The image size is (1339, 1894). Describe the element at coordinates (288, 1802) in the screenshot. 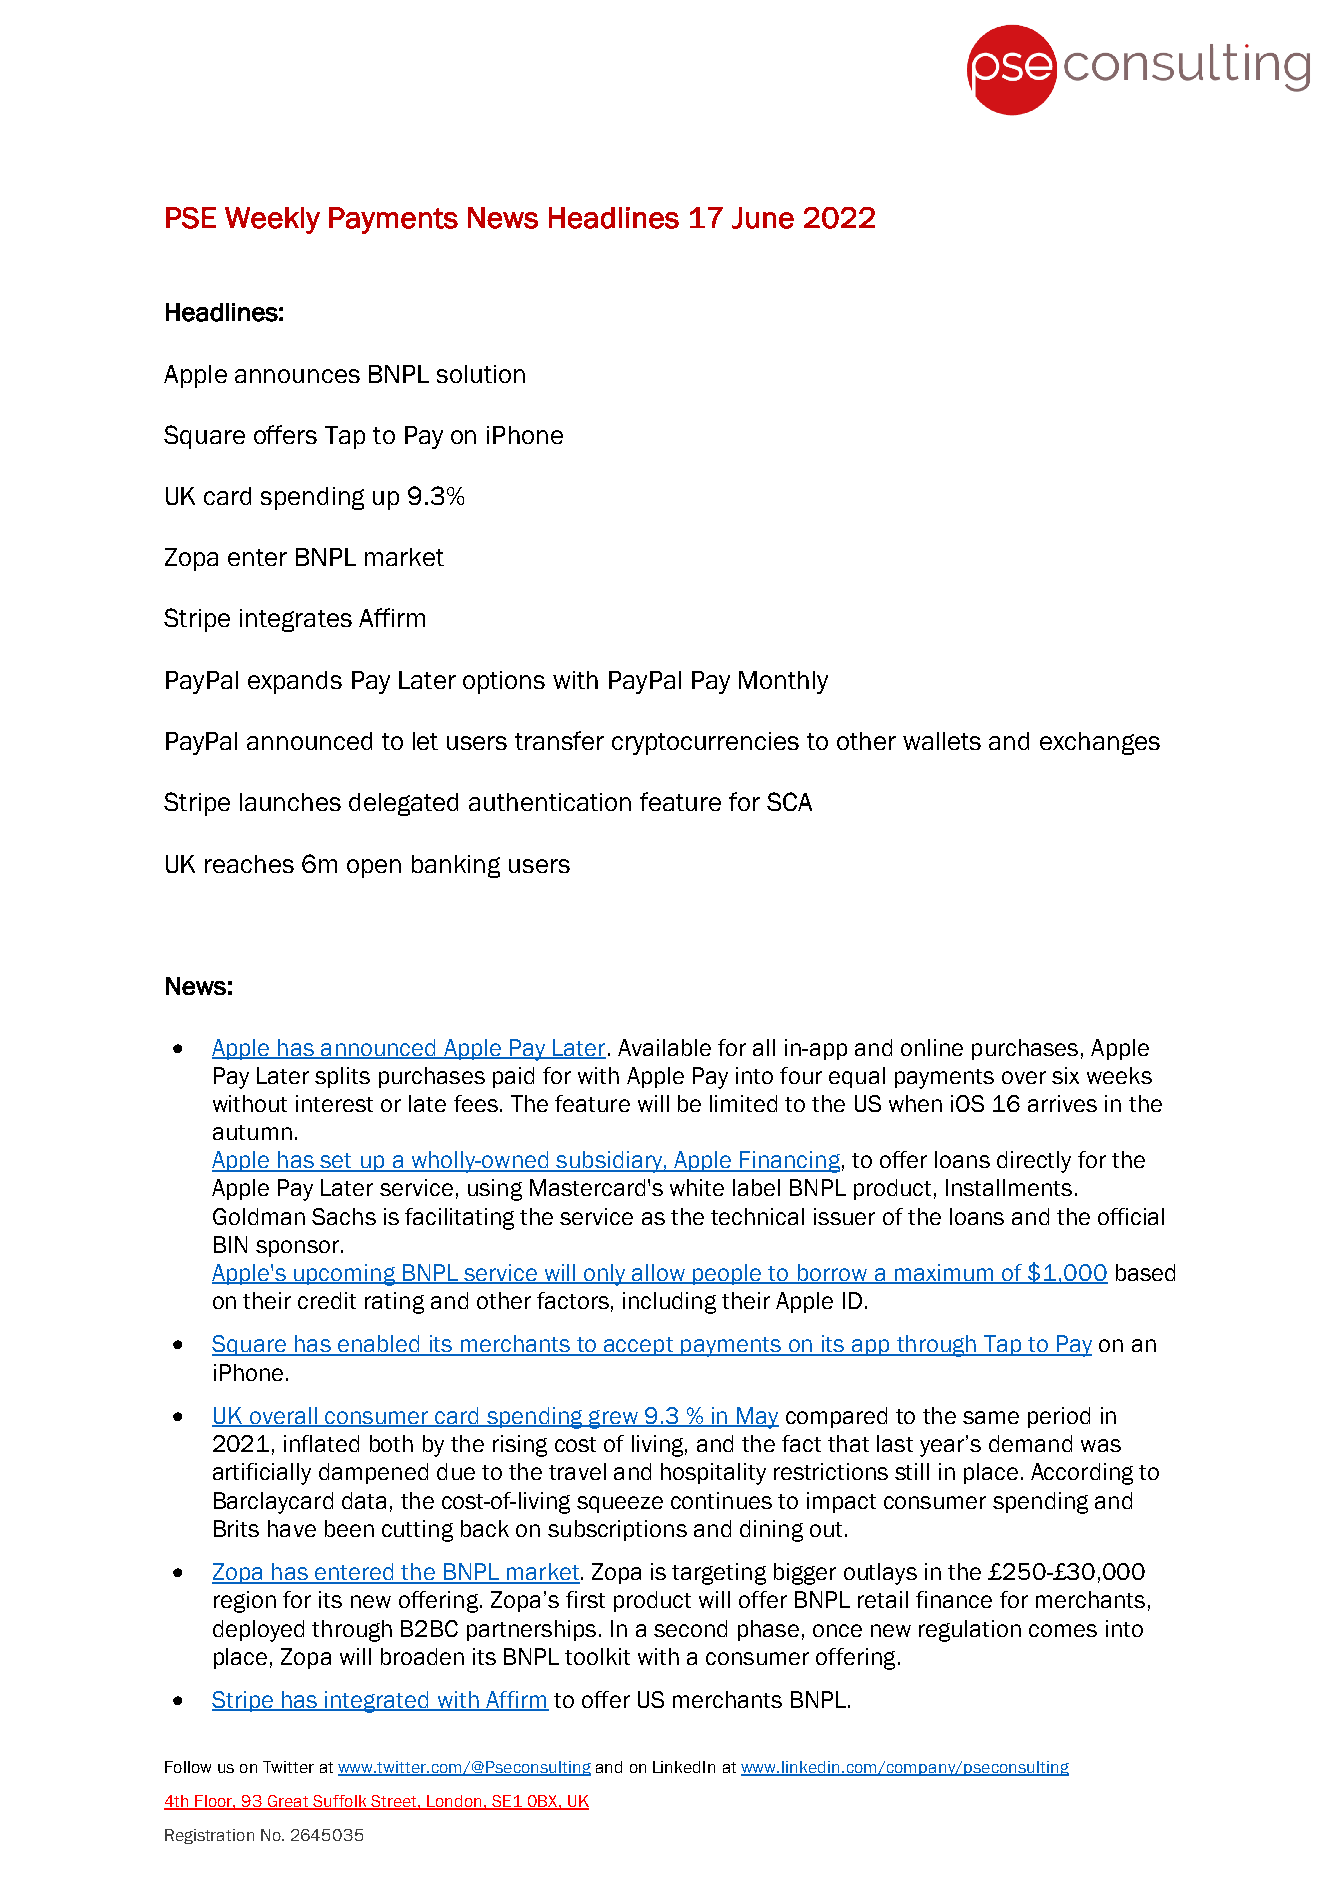

I see `Great` at that location.
